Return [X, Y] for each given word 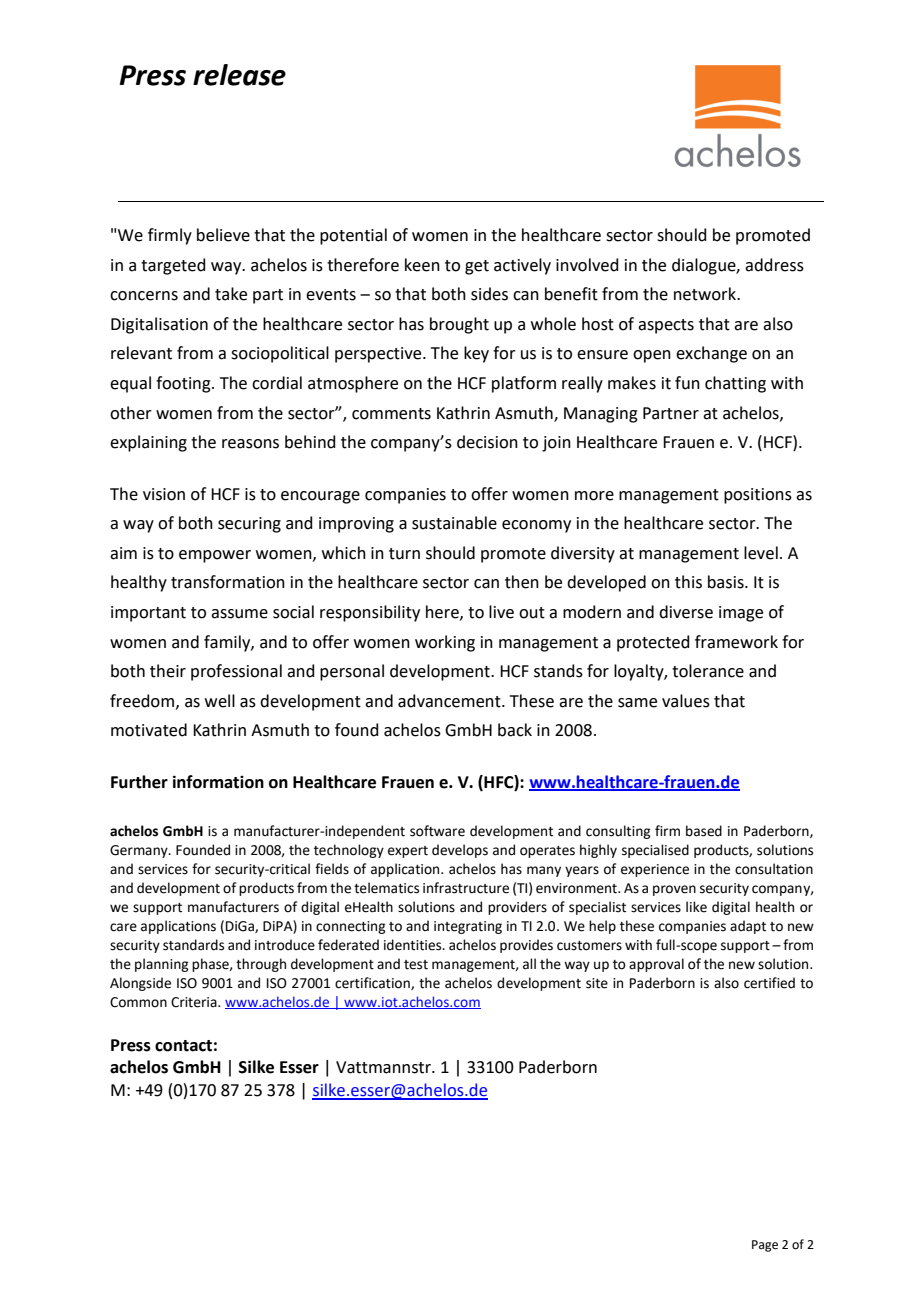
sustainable [454, 523]
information [218, 782]
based [704, 831]
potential [353, 236]
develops [460, 851]
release [239, 75]
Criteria [195, 1002]
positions [758, 496]
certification [373, 983]
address [774, 265]
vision [164, 494]
